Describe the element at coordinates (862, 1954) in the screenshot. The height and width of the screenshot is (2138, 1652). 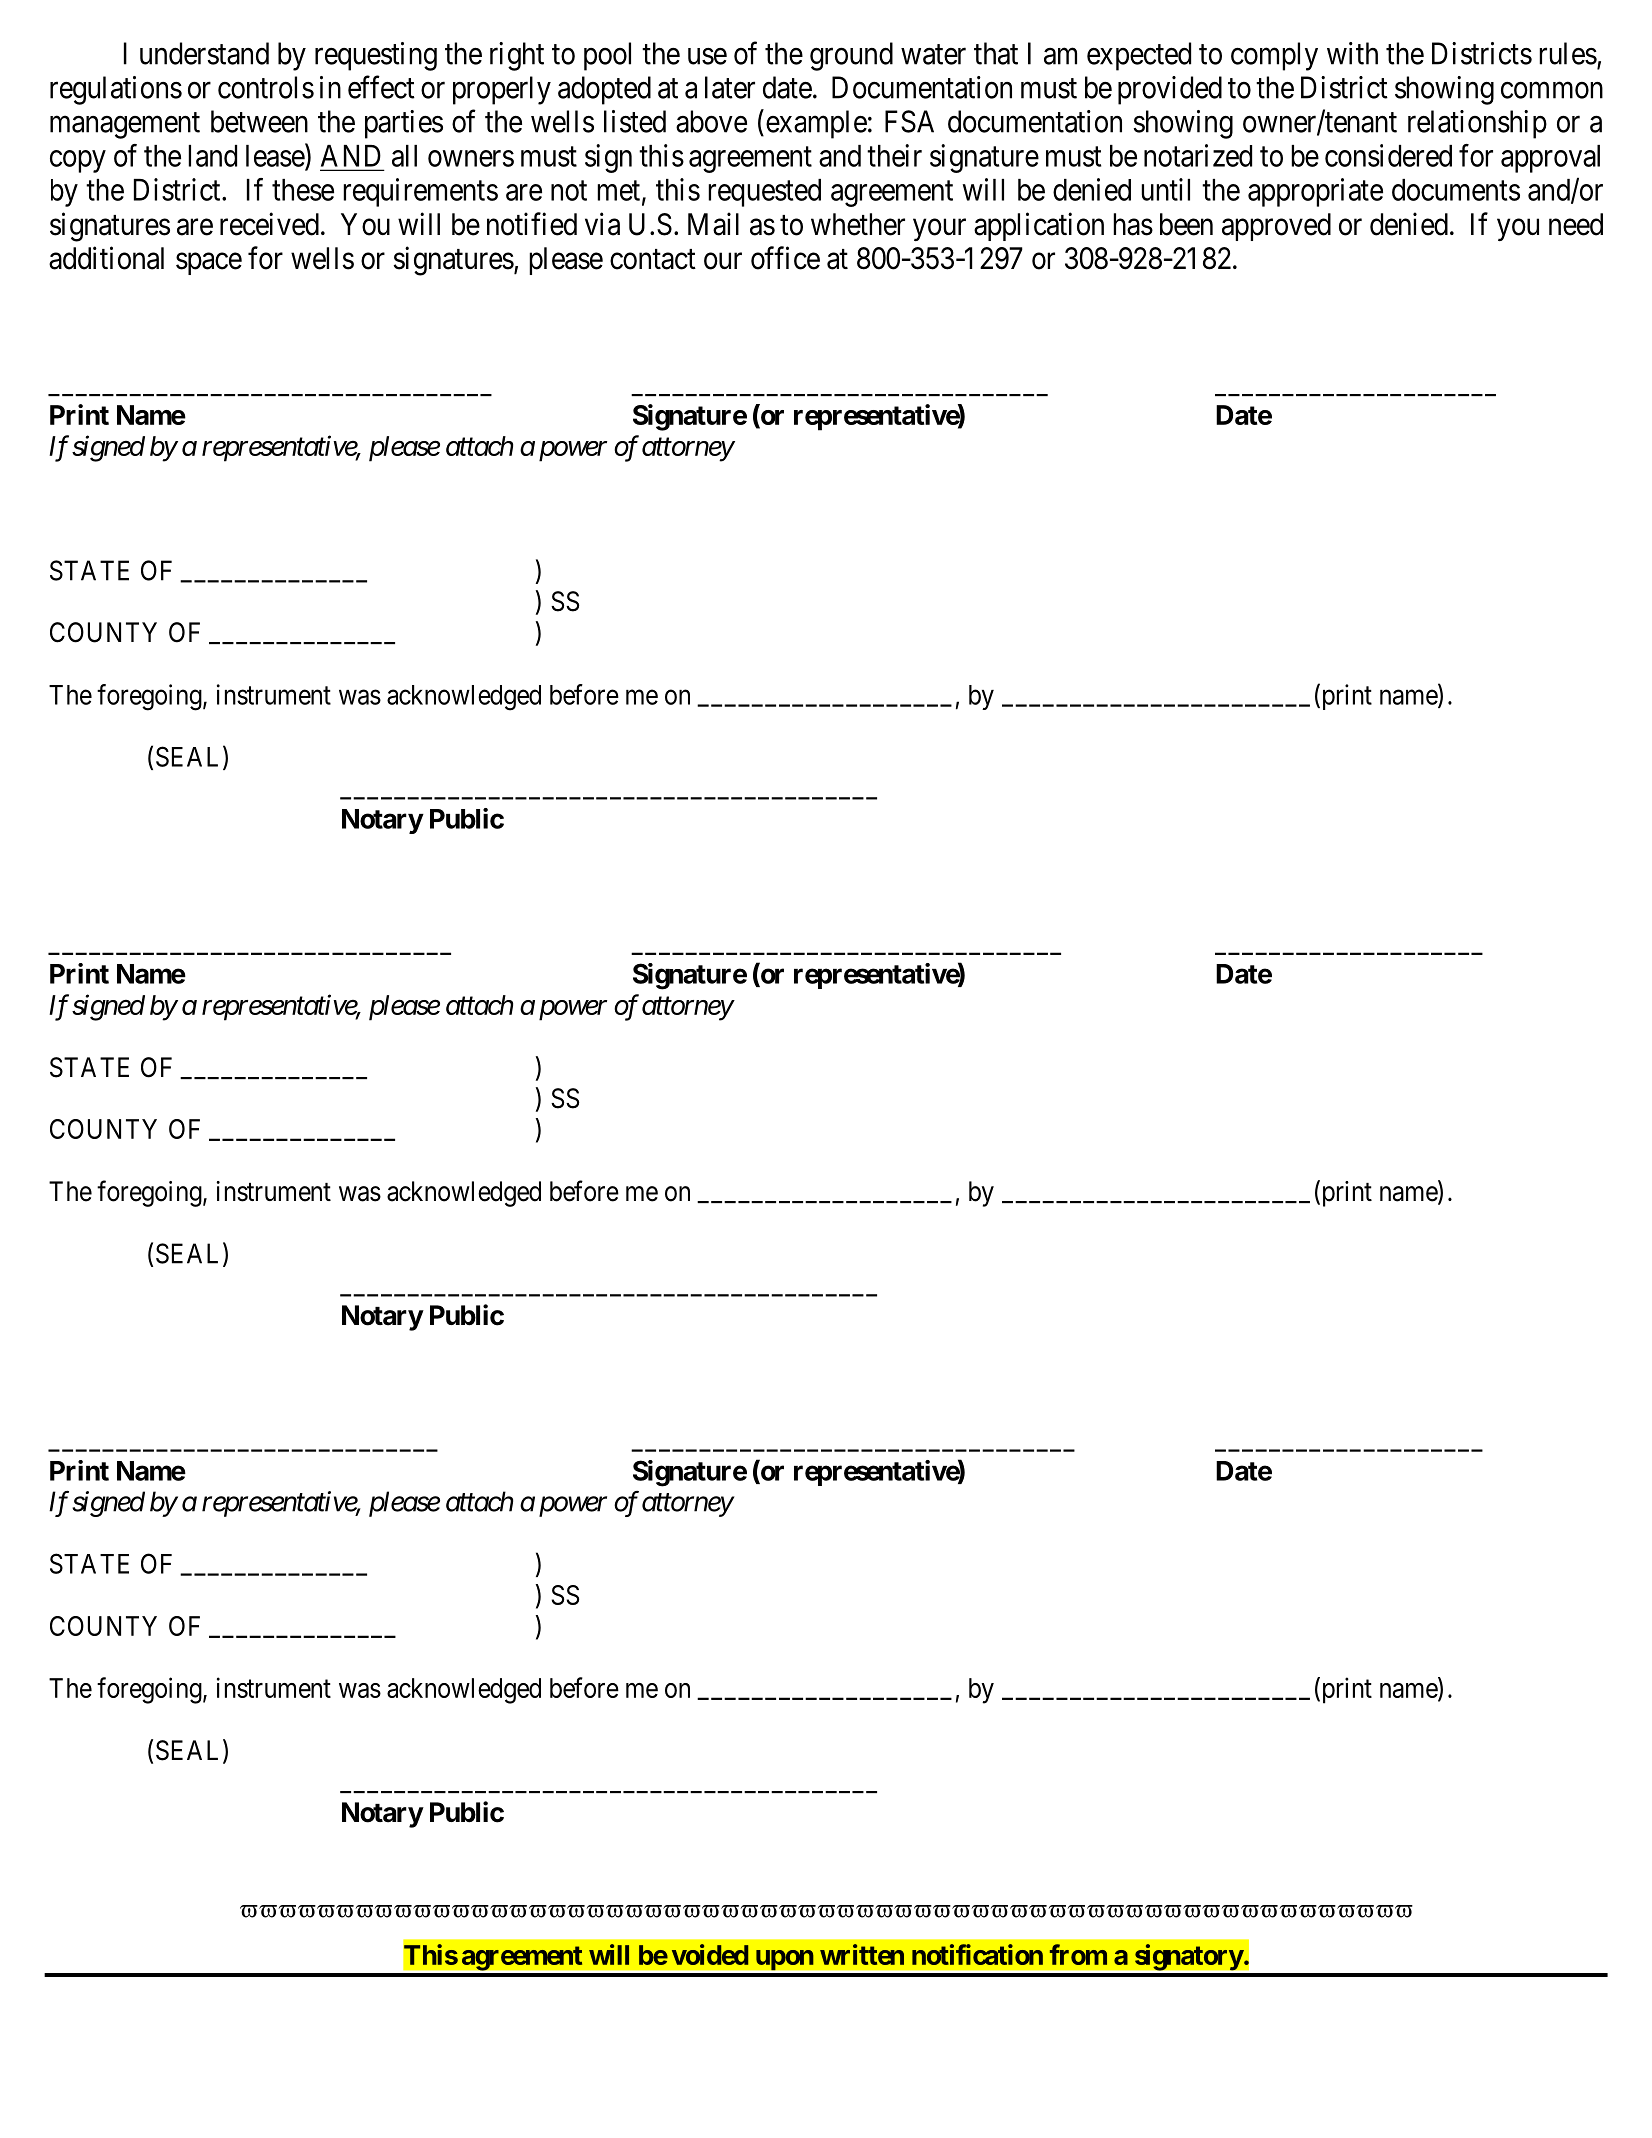
I see `written` at that location.
